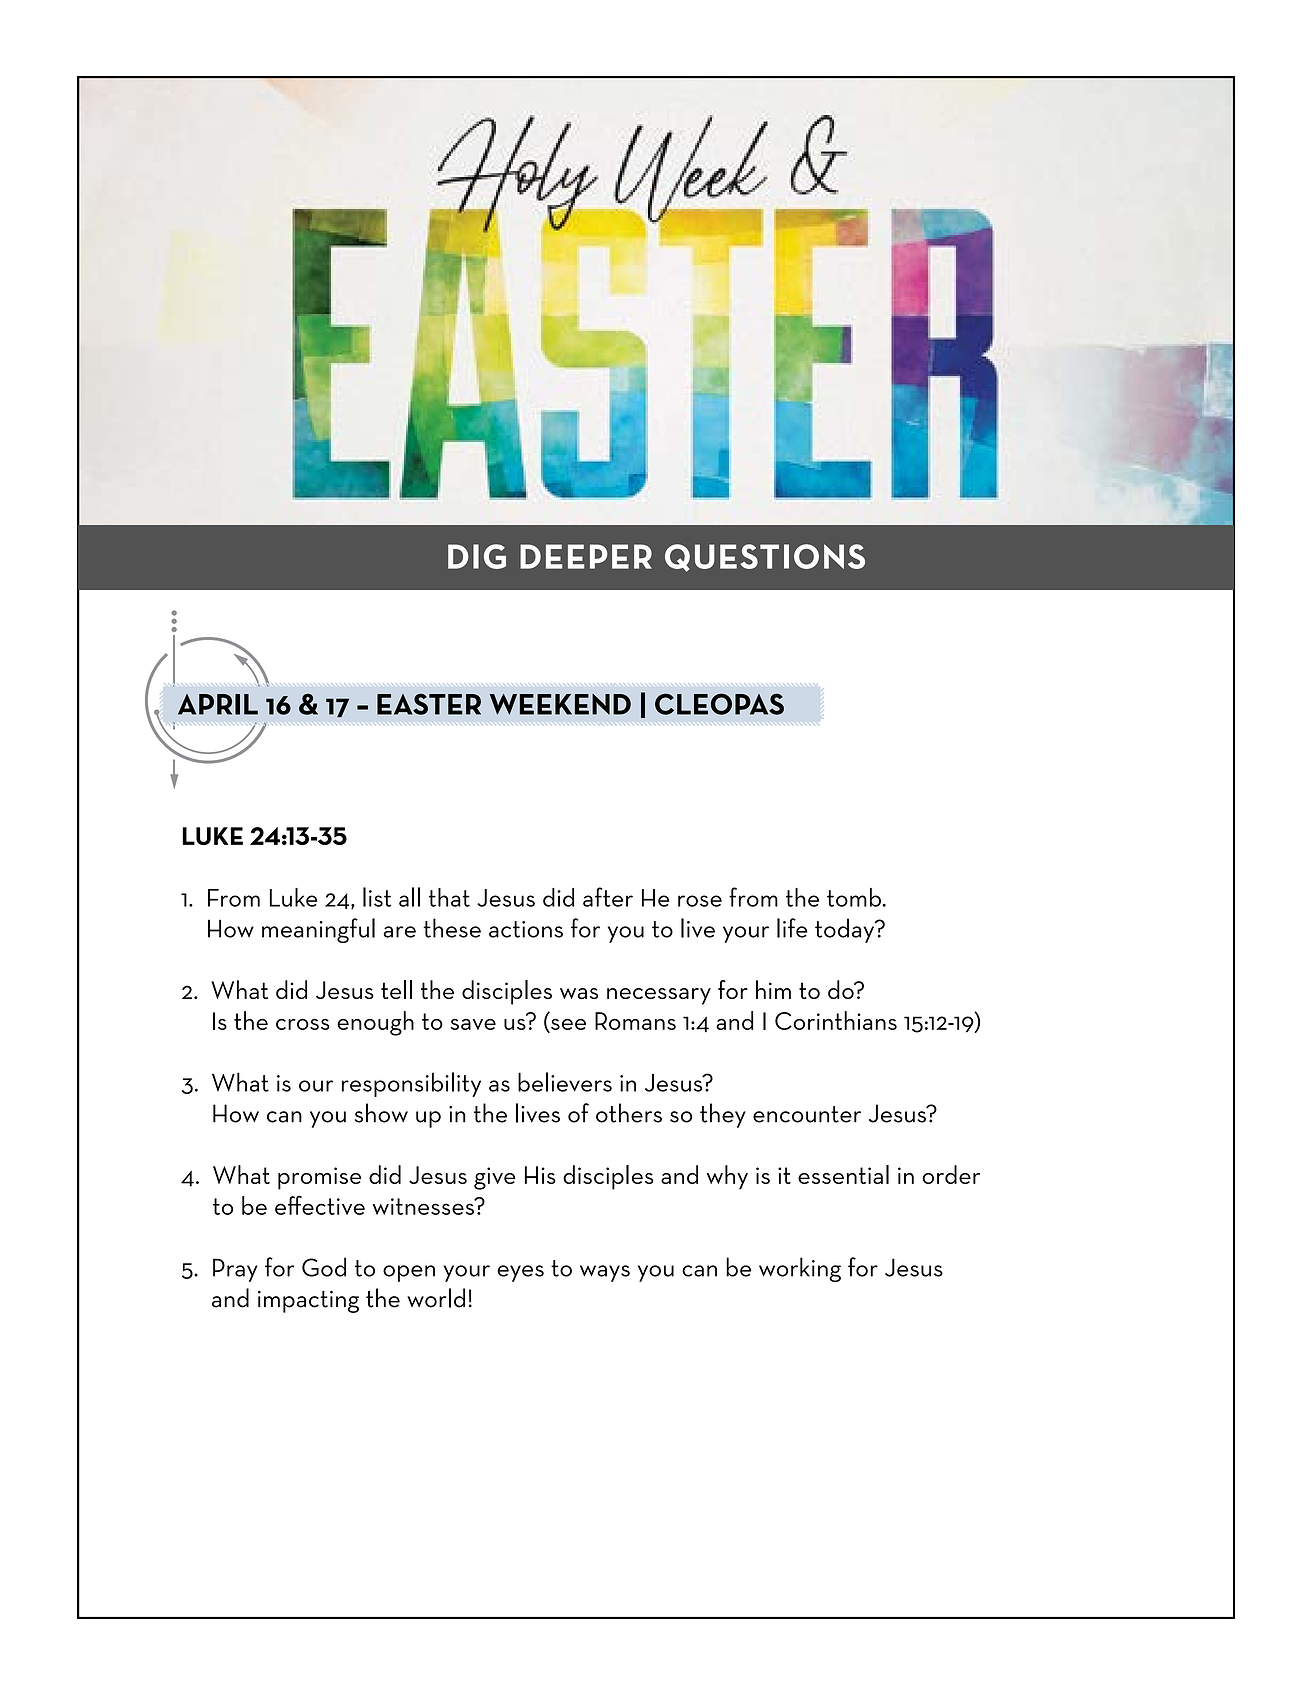  What do you see at coordinates (765, 558) in the page?
I see `QUESTIONS` at bounding box center [765, 558].
